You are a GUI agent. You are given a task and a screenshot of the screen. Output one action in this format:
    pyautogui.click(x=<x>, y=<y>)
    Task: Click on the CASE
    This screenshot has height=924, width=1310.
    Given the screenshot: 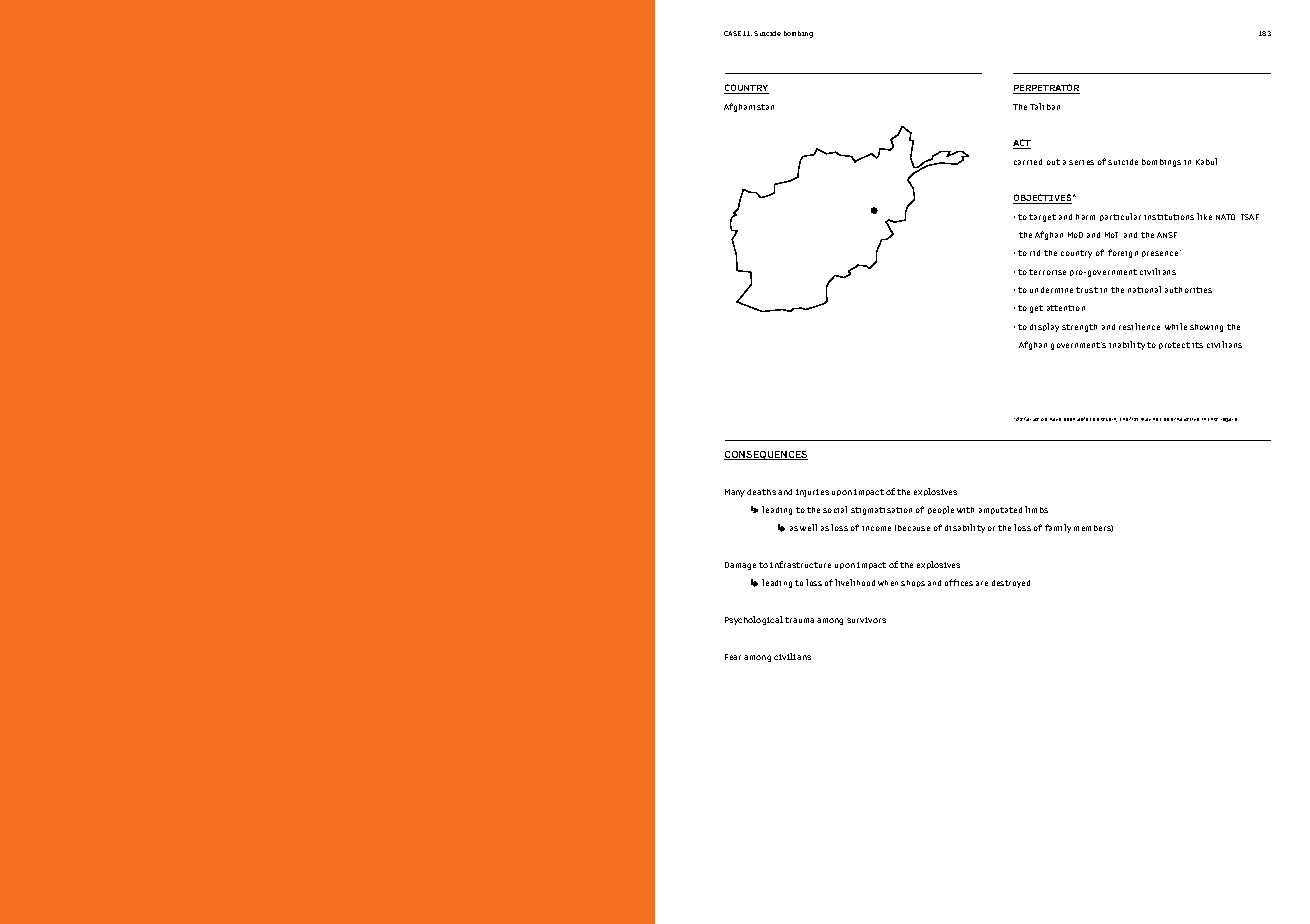 What is the action you would take?
    pyautogui.click(x=732, y=33)
